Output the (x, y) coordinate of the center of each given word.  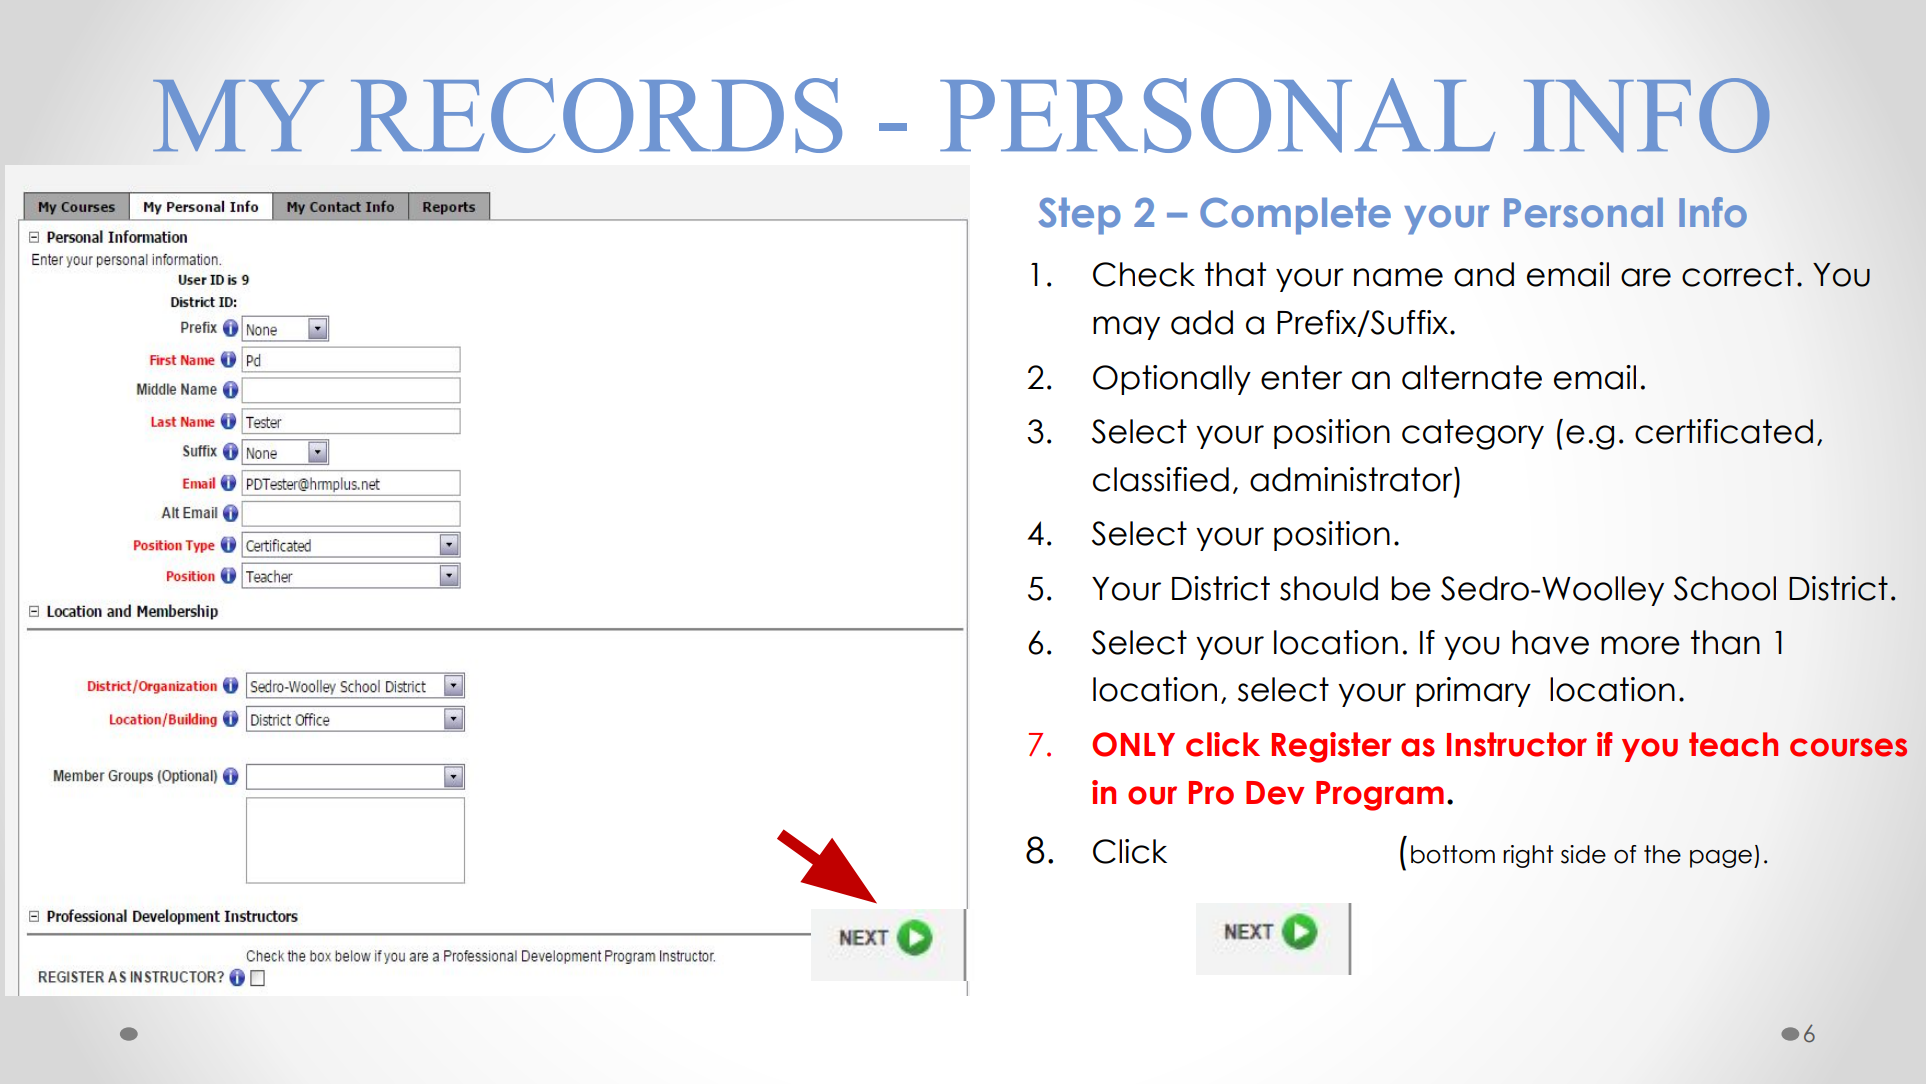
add (1202, 322)
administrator (1352, 479)
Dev (1275, 793)
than (1725, 642)
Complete (1295, 216)
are (1646, 277)
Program (1380, 796)
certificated (1724, 431)
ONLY (1133, 744)
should (1329, 588)
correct (1738, 274)
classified (1161, 479)
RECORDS (596, 115)
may (1126, 328)
